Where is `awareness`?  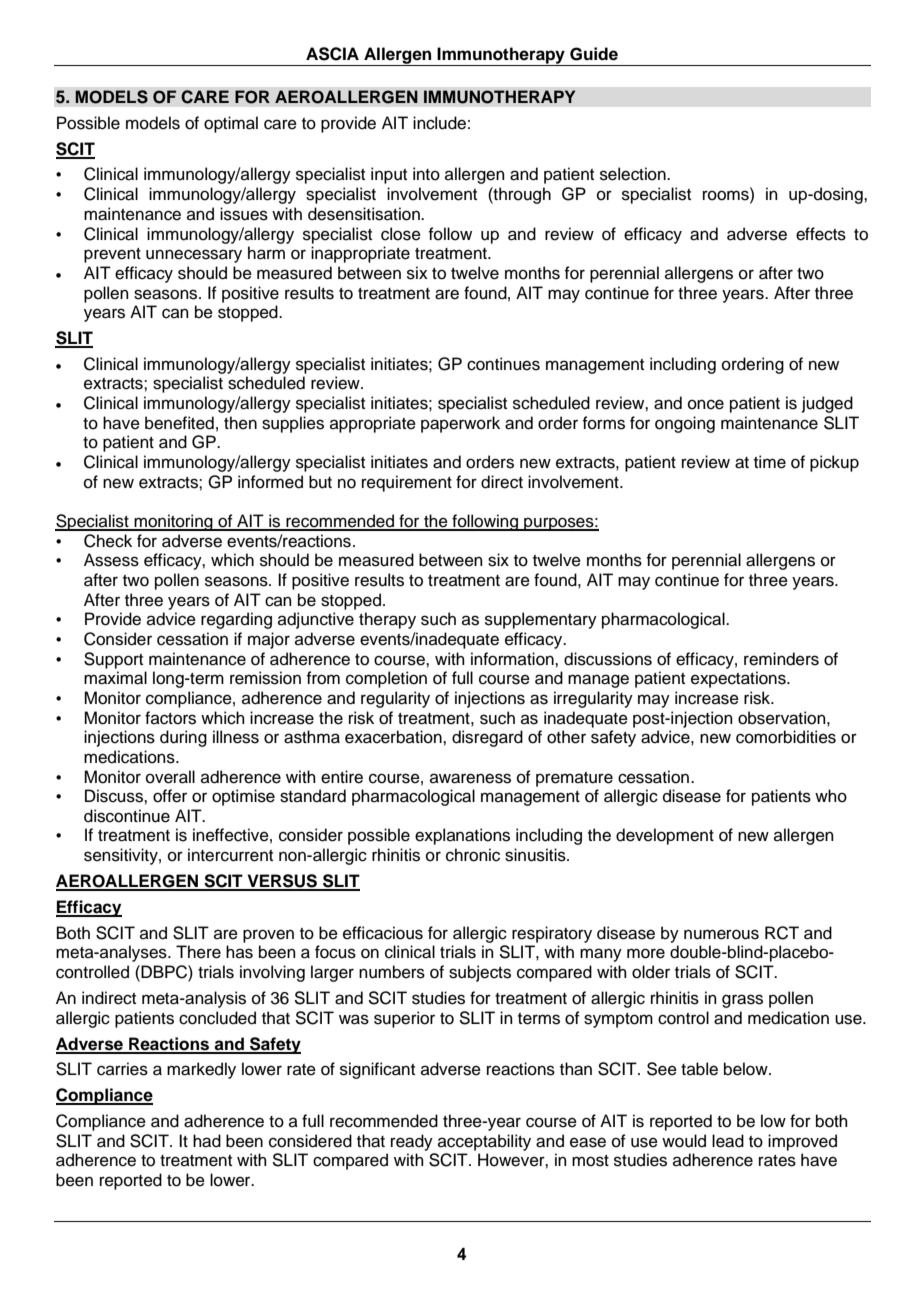 awareness is located at coordinates (470, 778).
